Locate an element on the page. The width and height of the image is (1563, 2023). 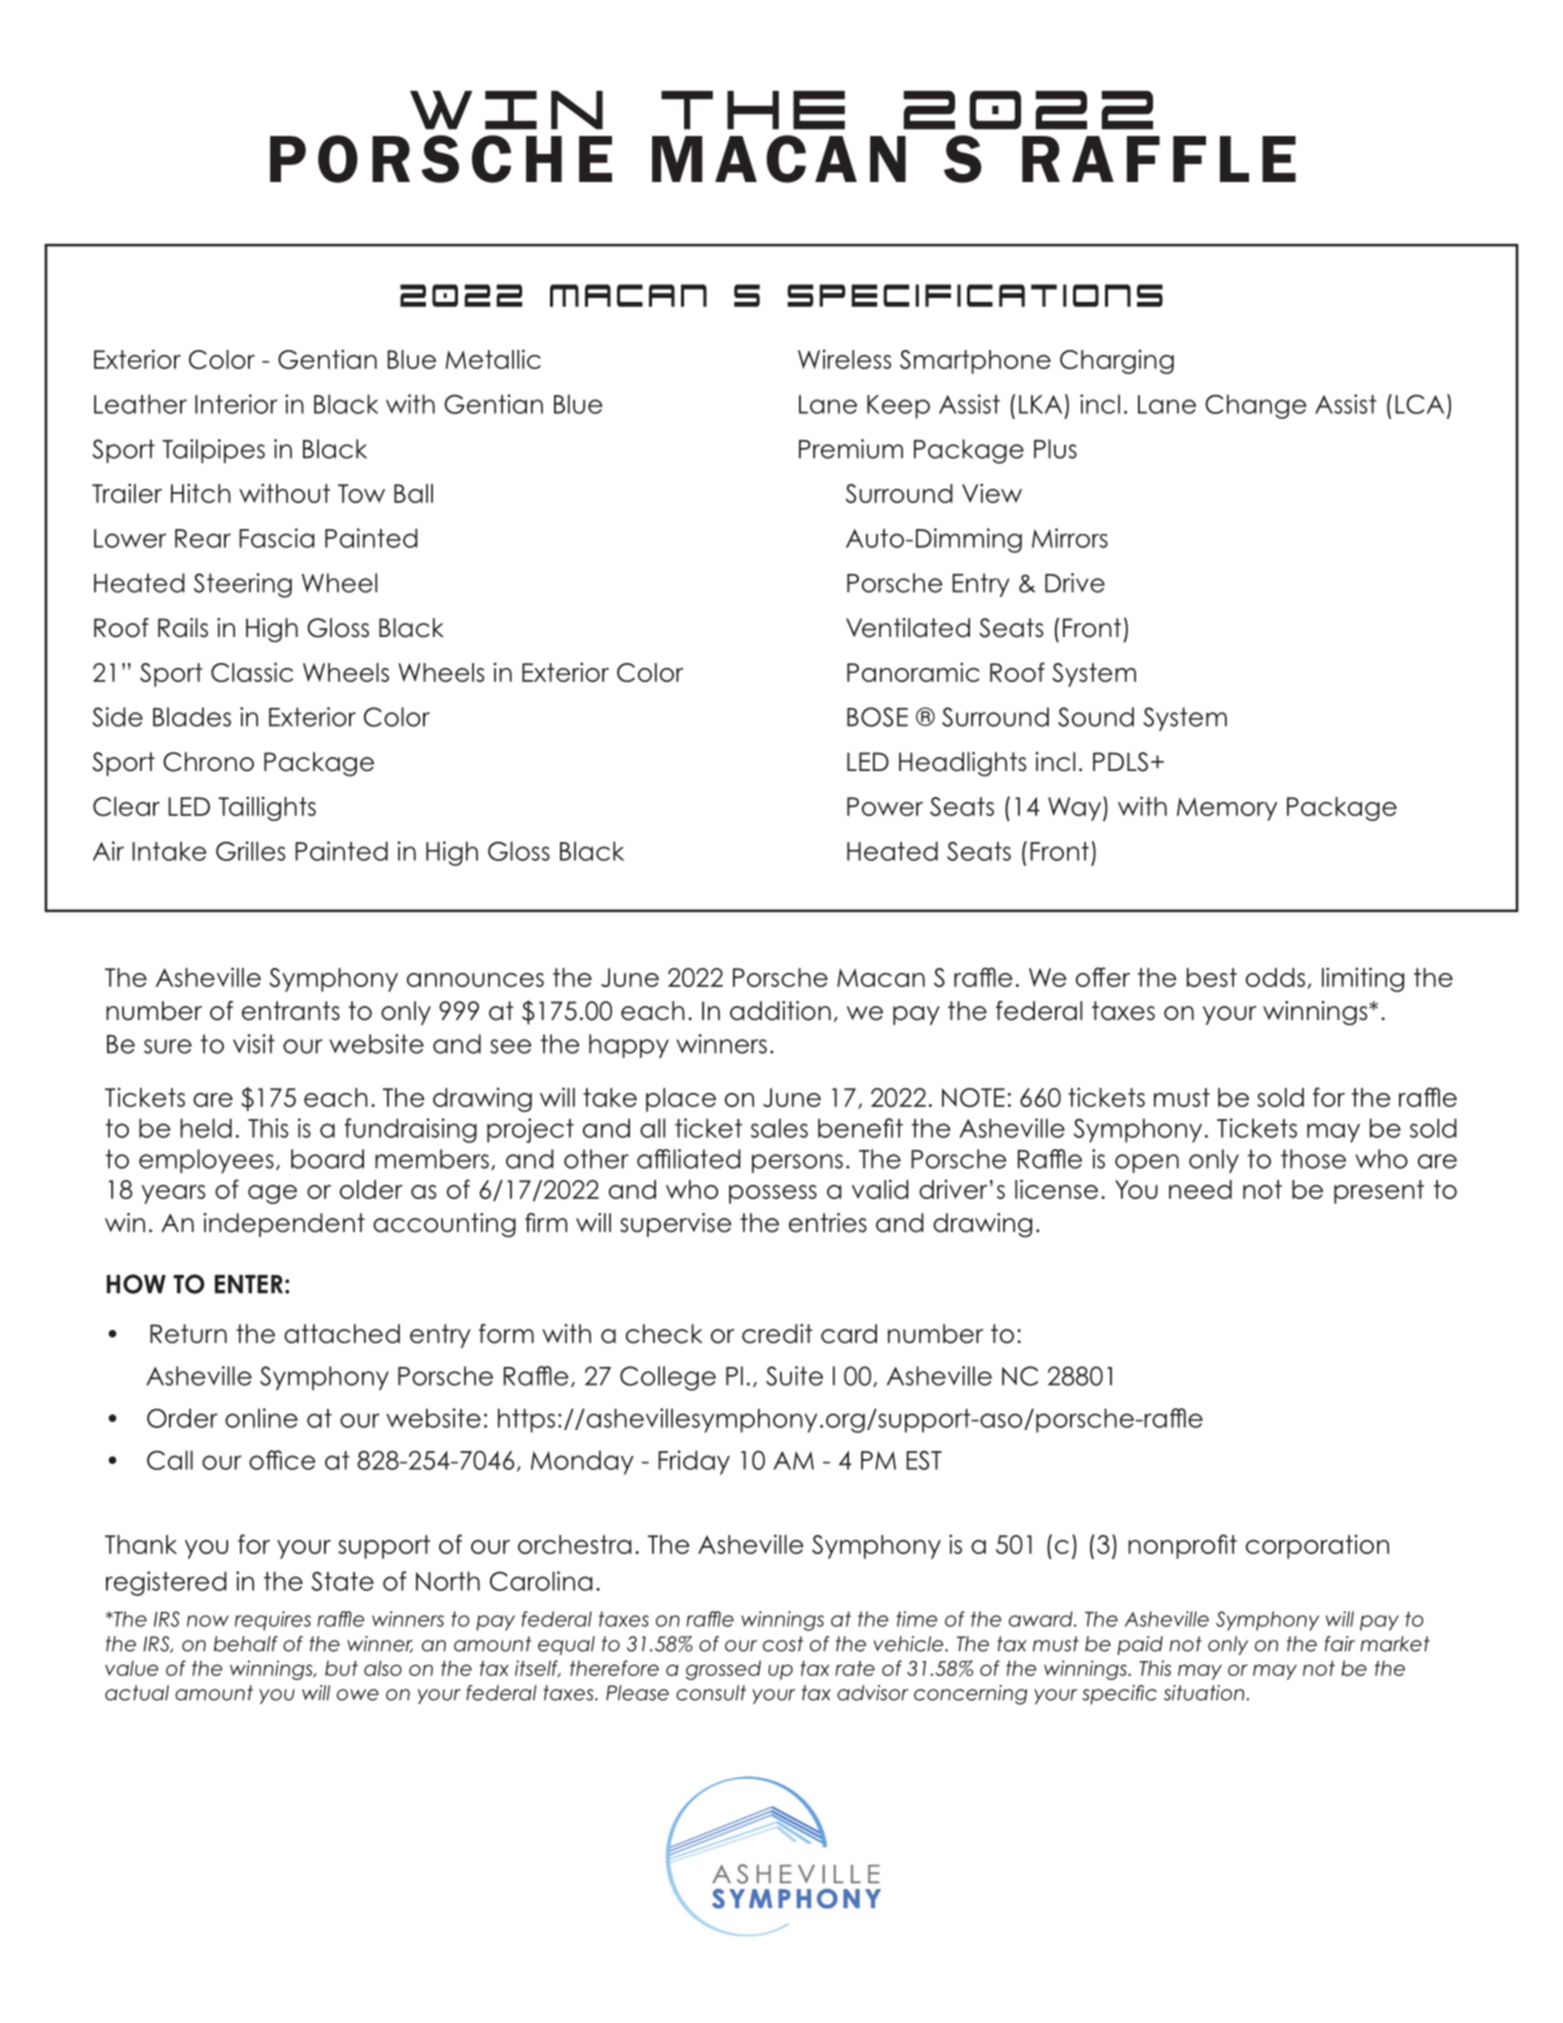
Change is located at coordinates (1255, 406).
